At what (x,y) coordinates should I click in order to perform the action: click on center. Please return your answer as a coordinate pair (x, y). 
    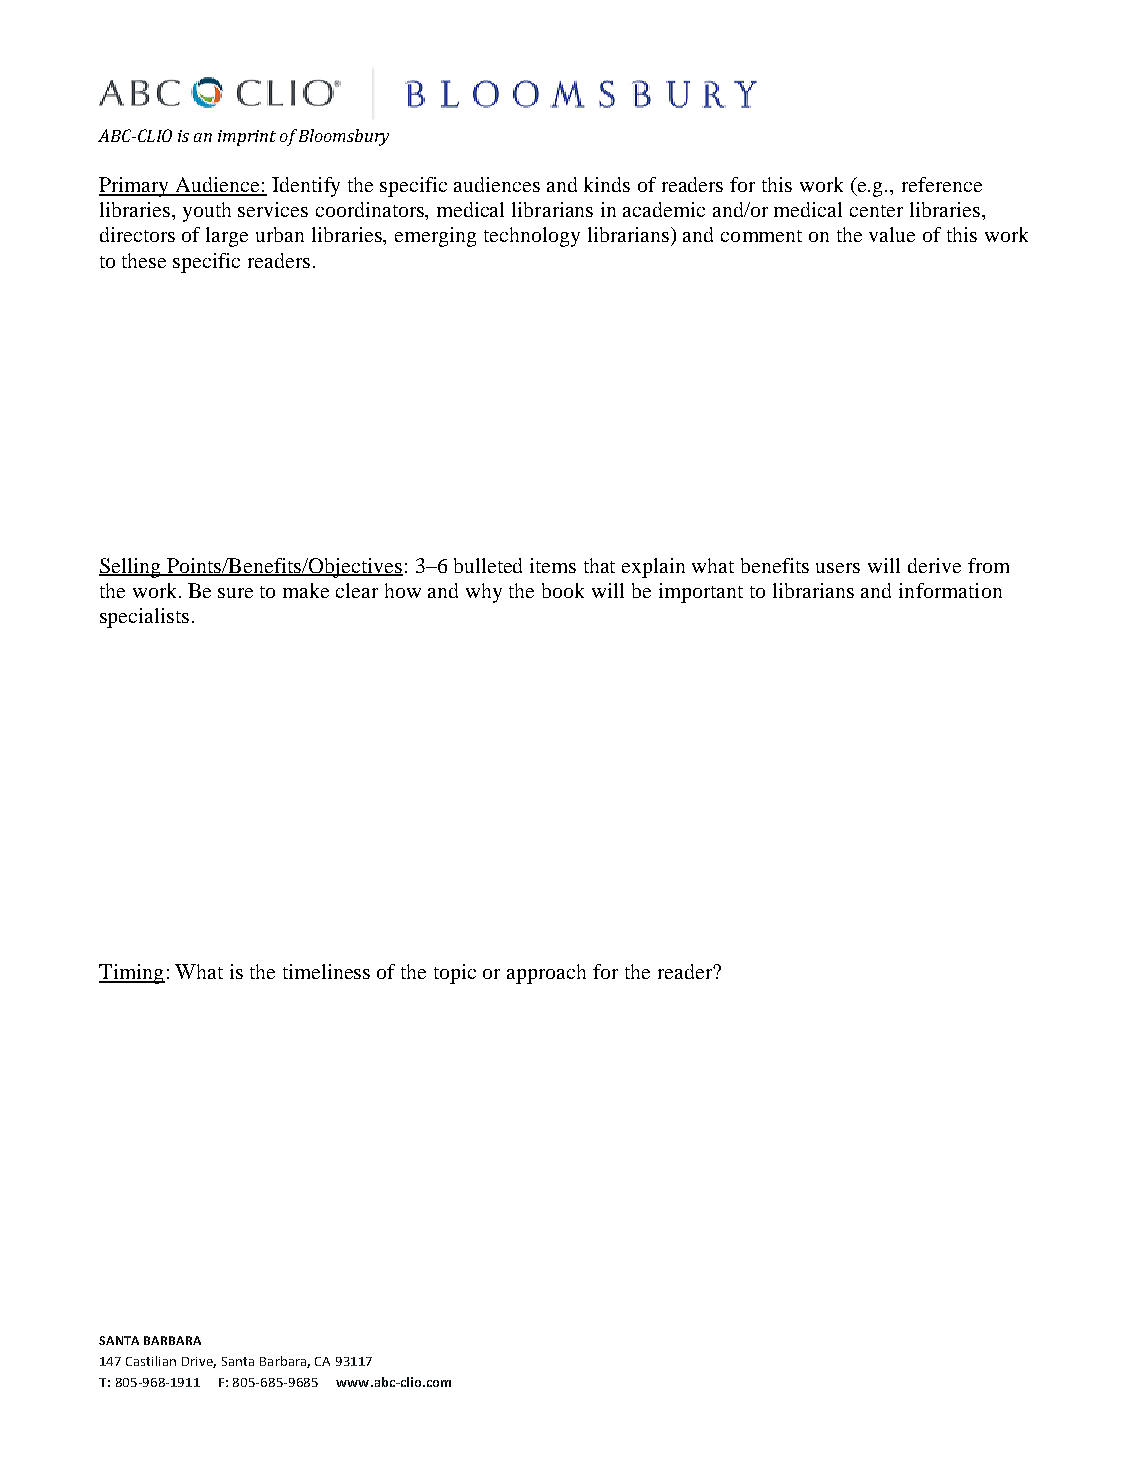
    Looking at the image, I should click on (876, 211).
